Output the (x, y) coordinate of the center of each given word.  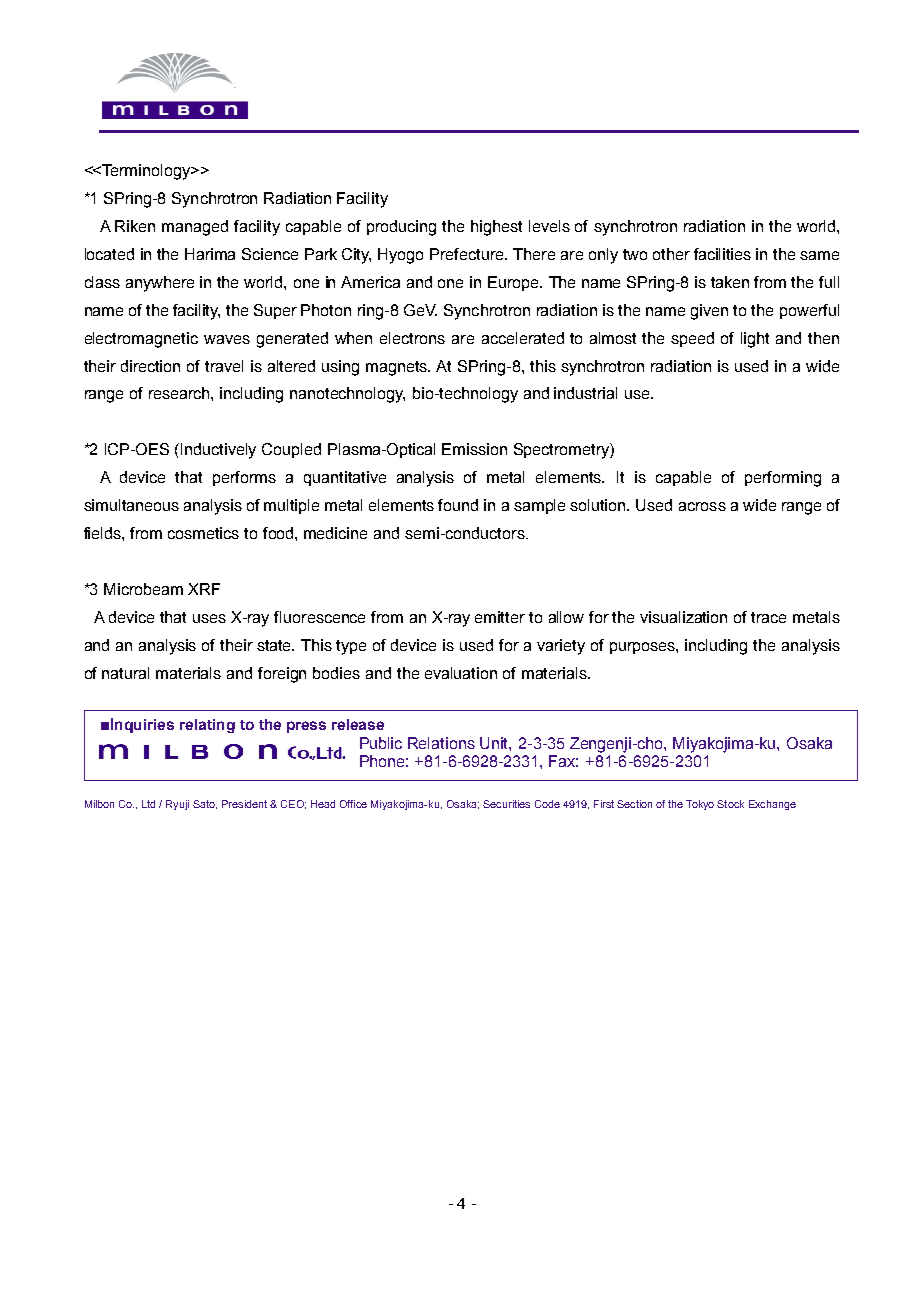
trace (768, 617)
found (458, 505)
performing (783, 479)
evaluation (461, 673)
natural (125, 673)
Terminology (147, 172)
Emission (474, 449)
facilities (722, 254)
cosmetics (203, 533)
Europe (515, 283)
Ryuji (177, 805)
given (709, 312)
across (702, 506)
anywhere (160, 284)
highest (496, 228)
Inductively (218, 451)
